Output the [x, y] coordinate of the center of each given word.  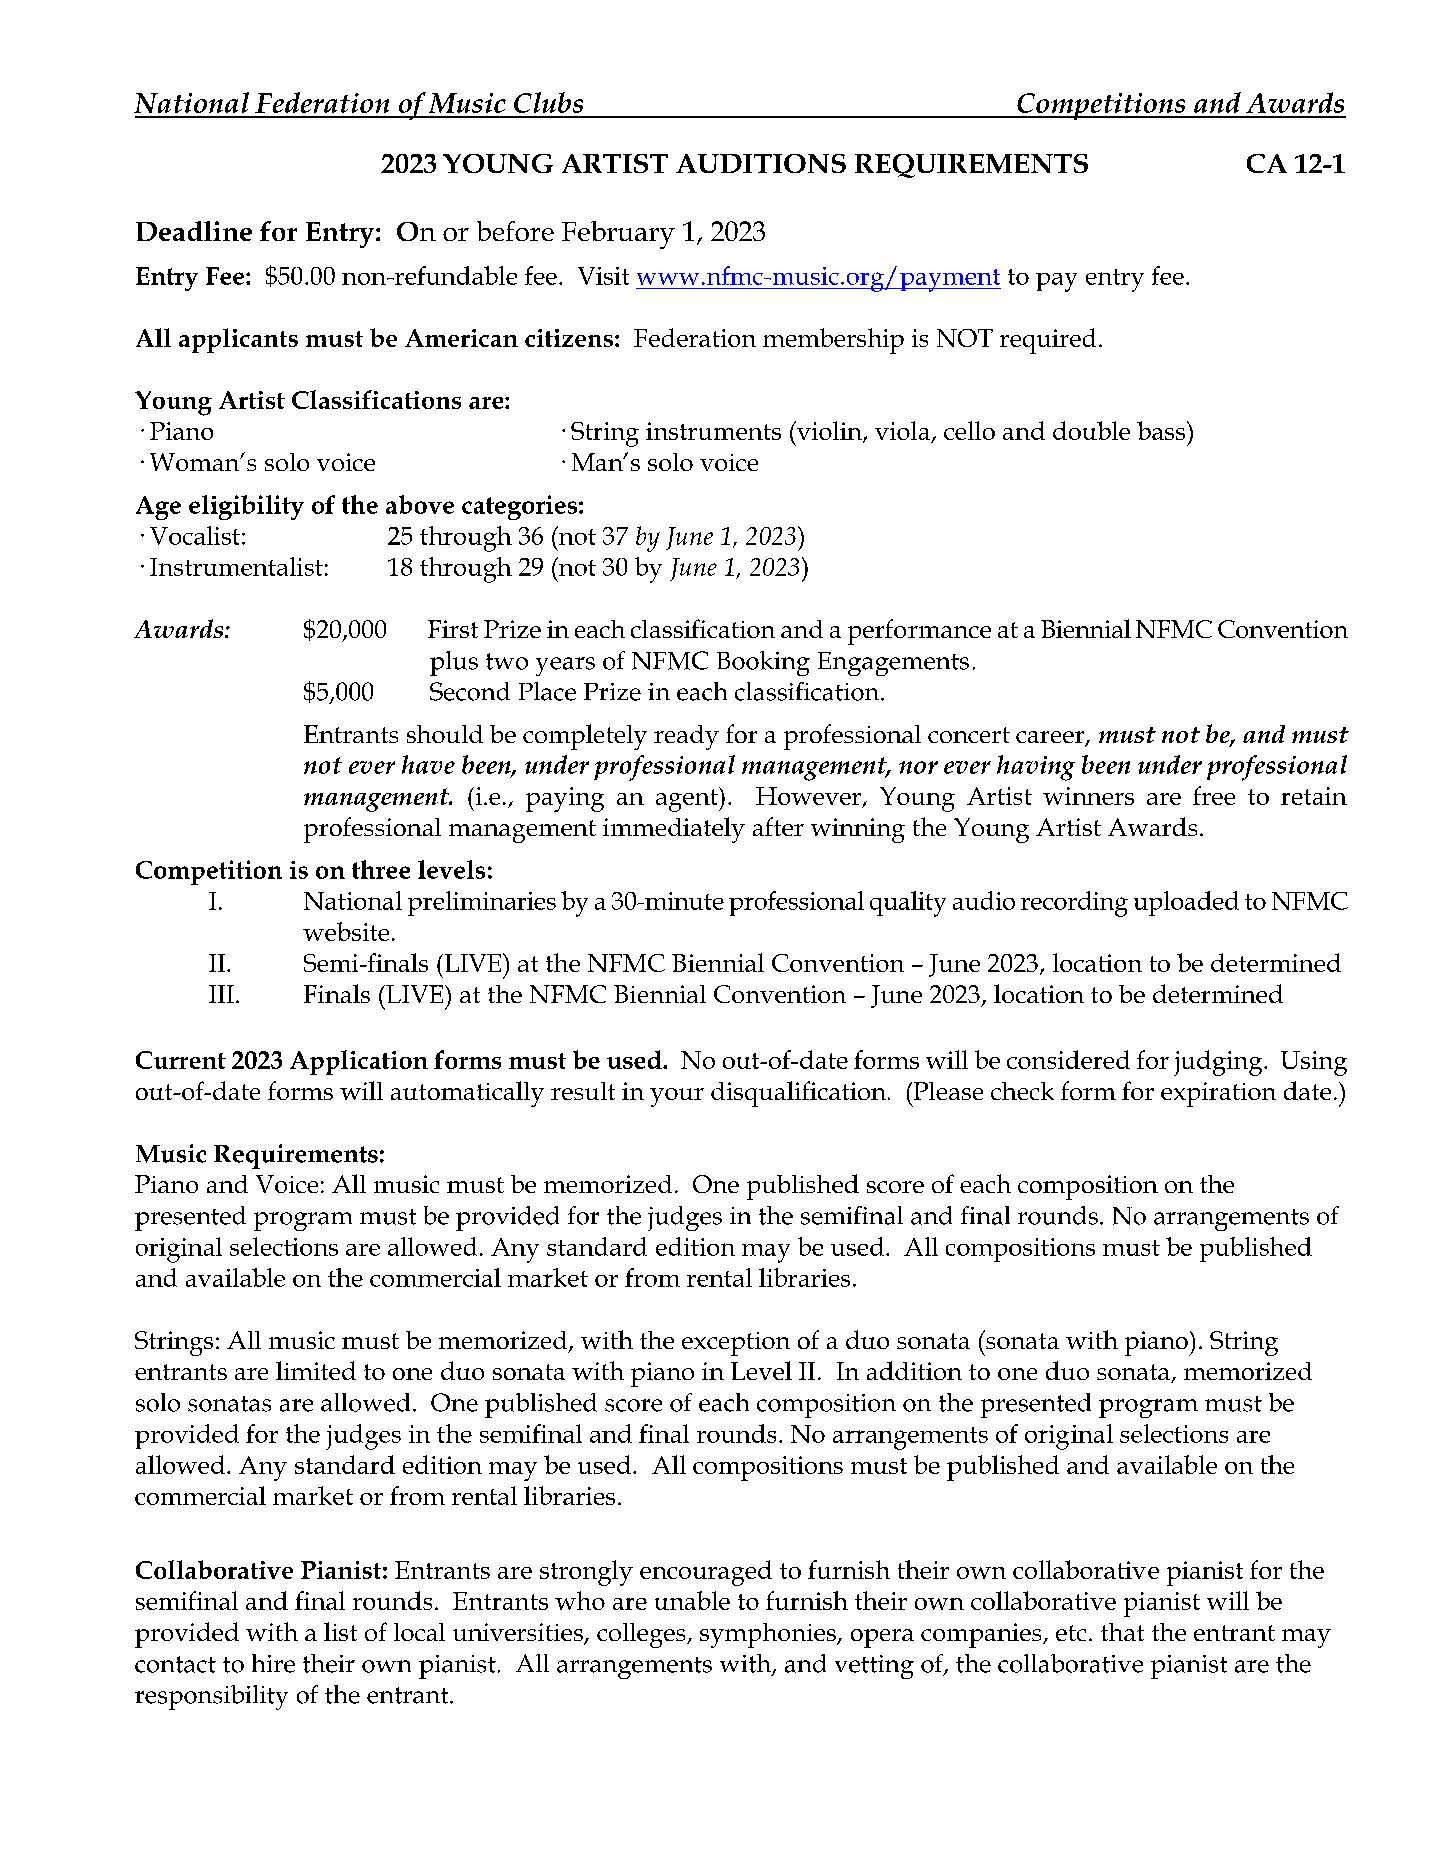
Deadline [194, 231]
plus [454, 663]
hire [273, 1663]
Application [359, 1062]
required [1048, 341]
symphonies [769, 1635]
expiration [1218, 1094]
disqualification [798, 1094]
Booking [763, 663]
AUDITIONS [761, 163]
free [1214, 795]
